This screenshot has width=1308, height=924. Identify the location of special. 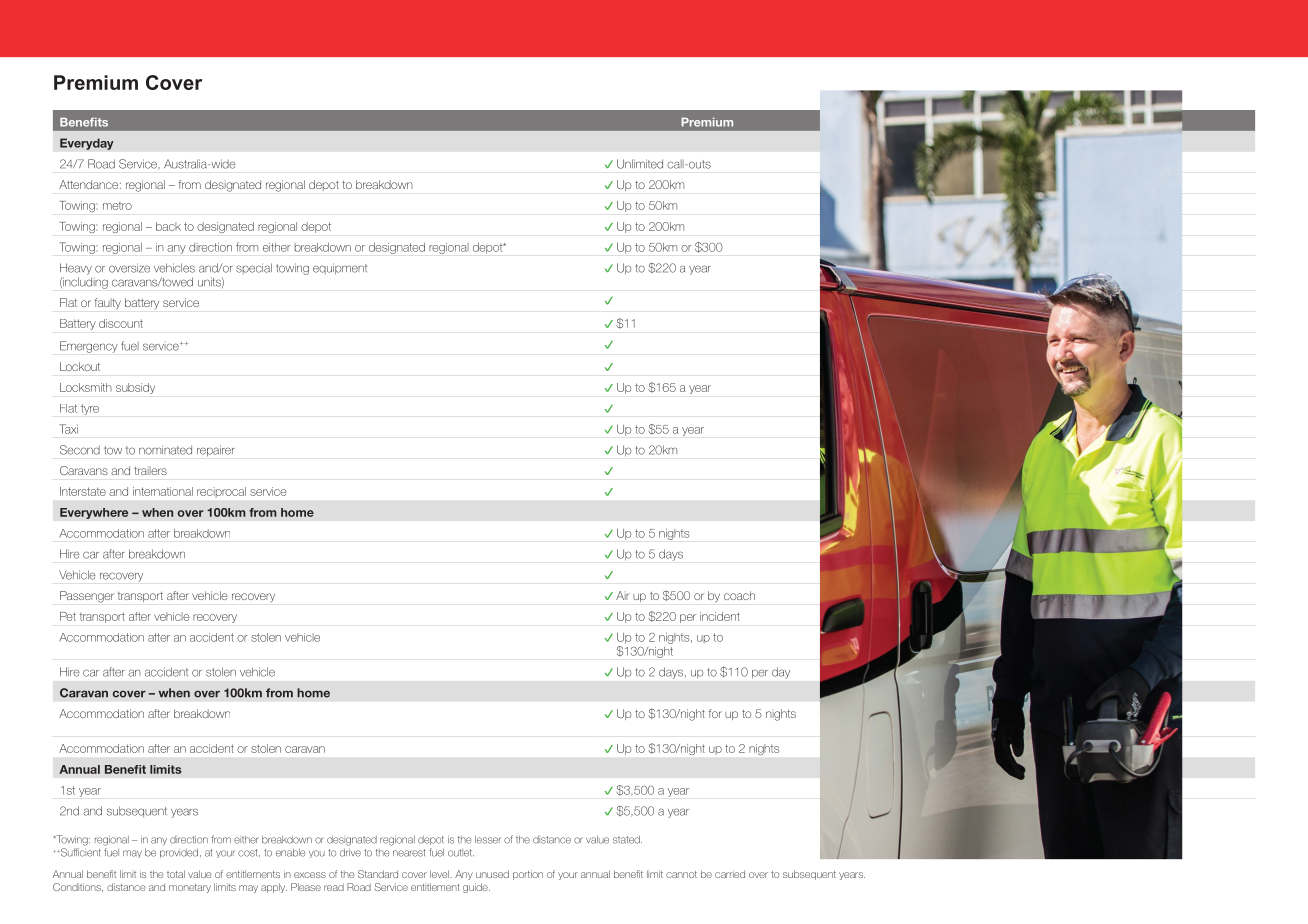
(254, 268).
